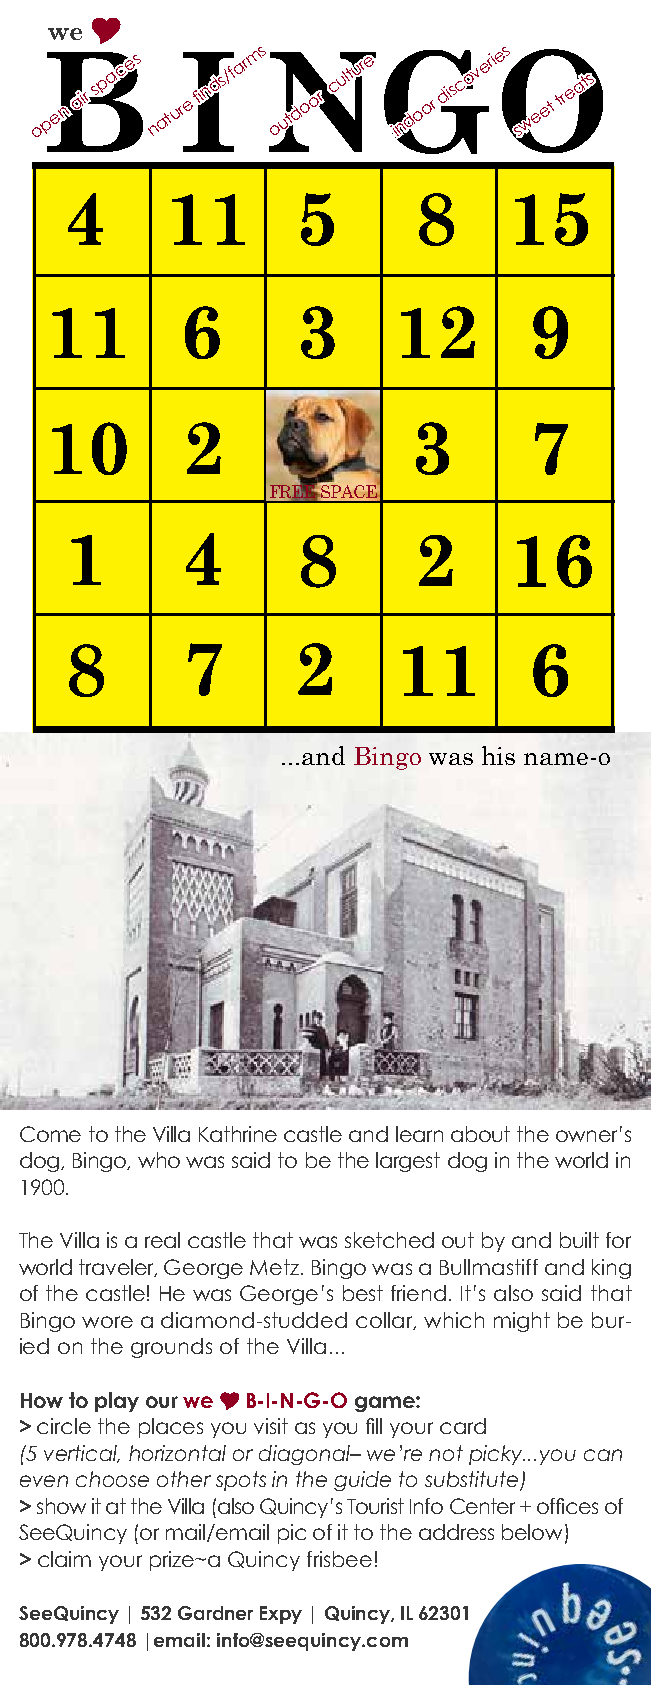 The image size is (651, 1685). What do you see at coordinates (64, 1559) in the document?
I see `claim` at bounding box center [64, 1559].
